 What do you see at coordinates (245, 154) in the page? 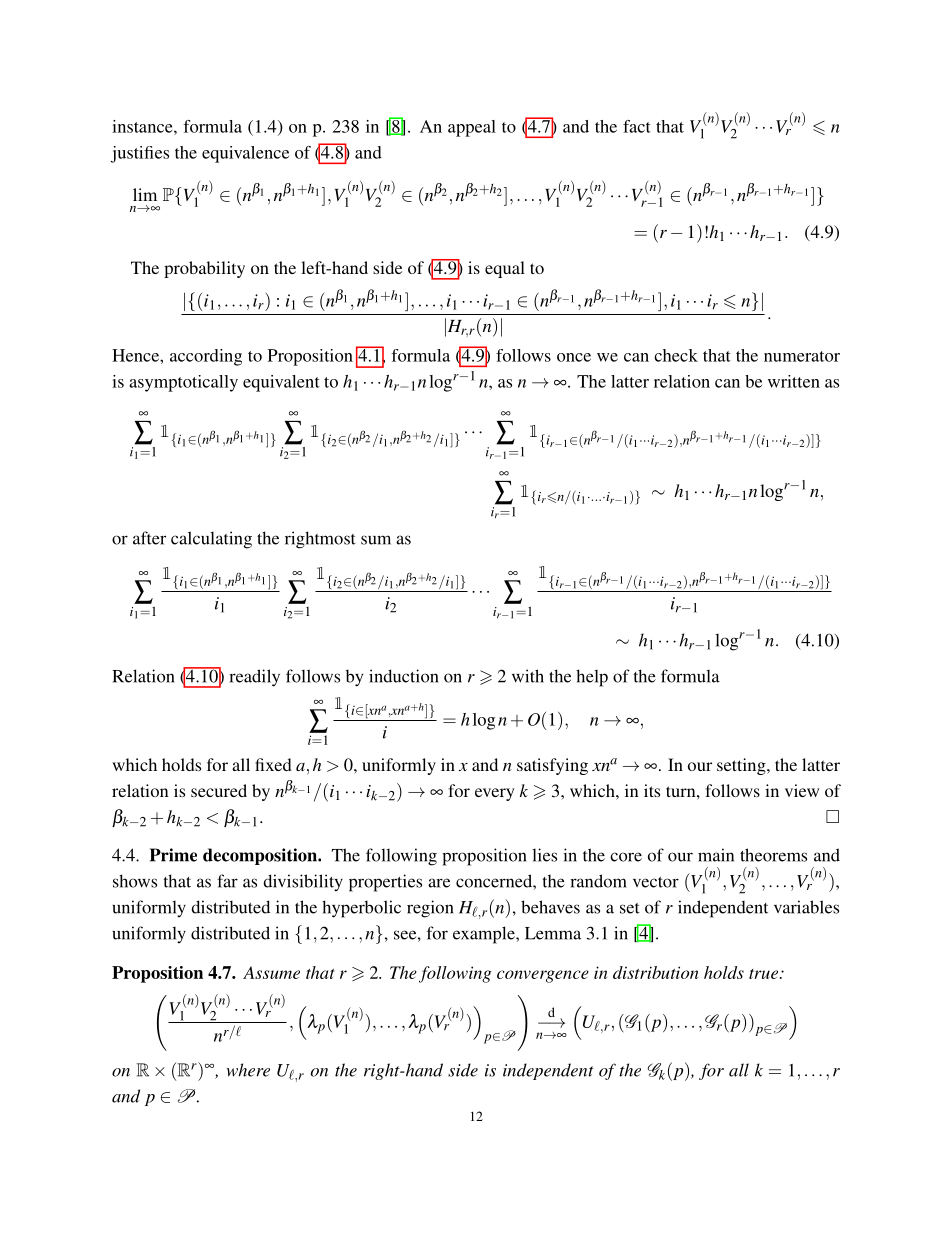
I see `equivalence` at bounding box center [245, 154].
